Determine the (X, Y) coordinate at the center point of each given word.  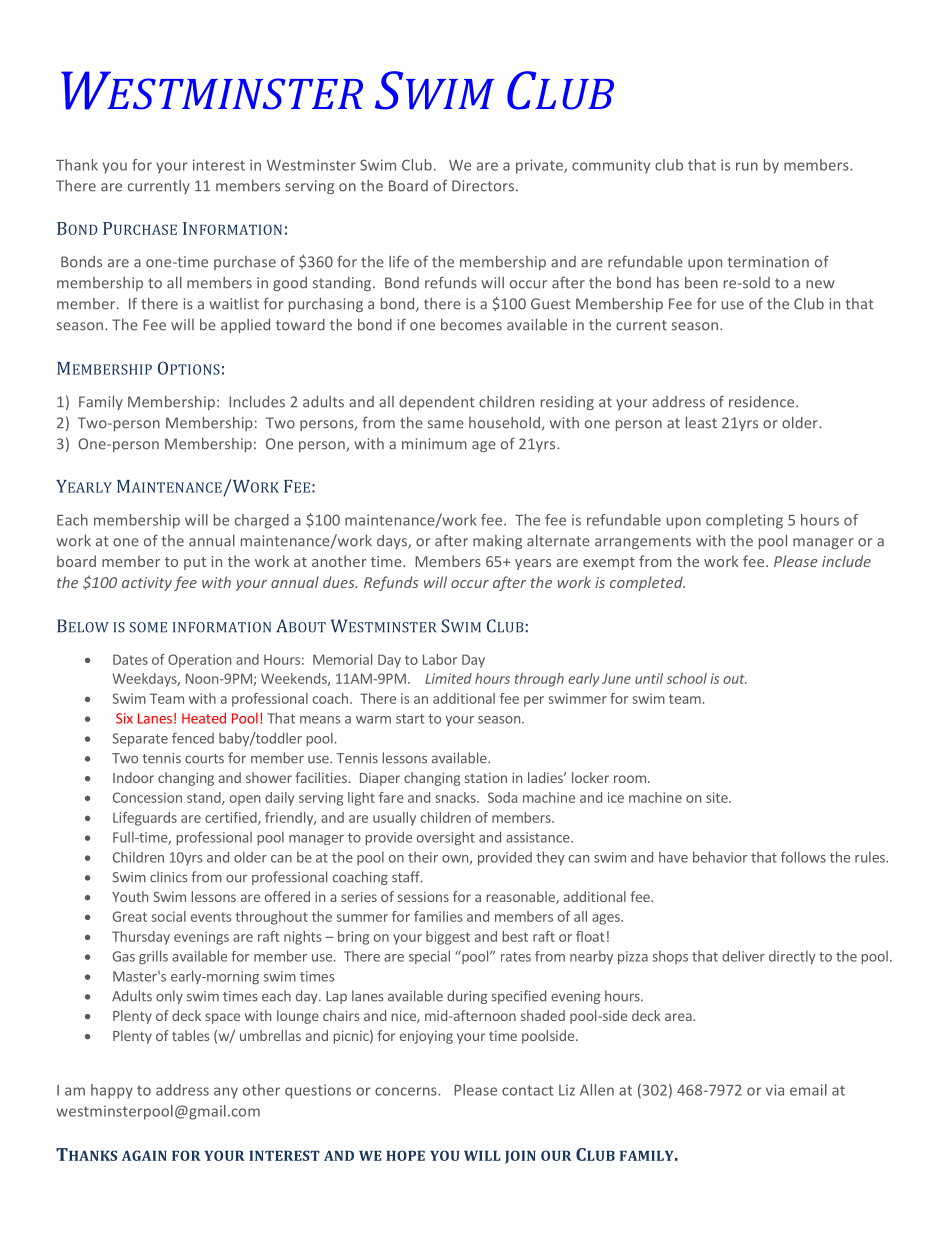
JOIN (520, 1157)
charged (262, 521)
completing (744, 521)
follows (803, 857)
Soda (502, 797)
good (290, 284)
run (747, 166)
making (497, 542)
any (226, 1093)
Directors (484, 186)
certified (232, 818)
